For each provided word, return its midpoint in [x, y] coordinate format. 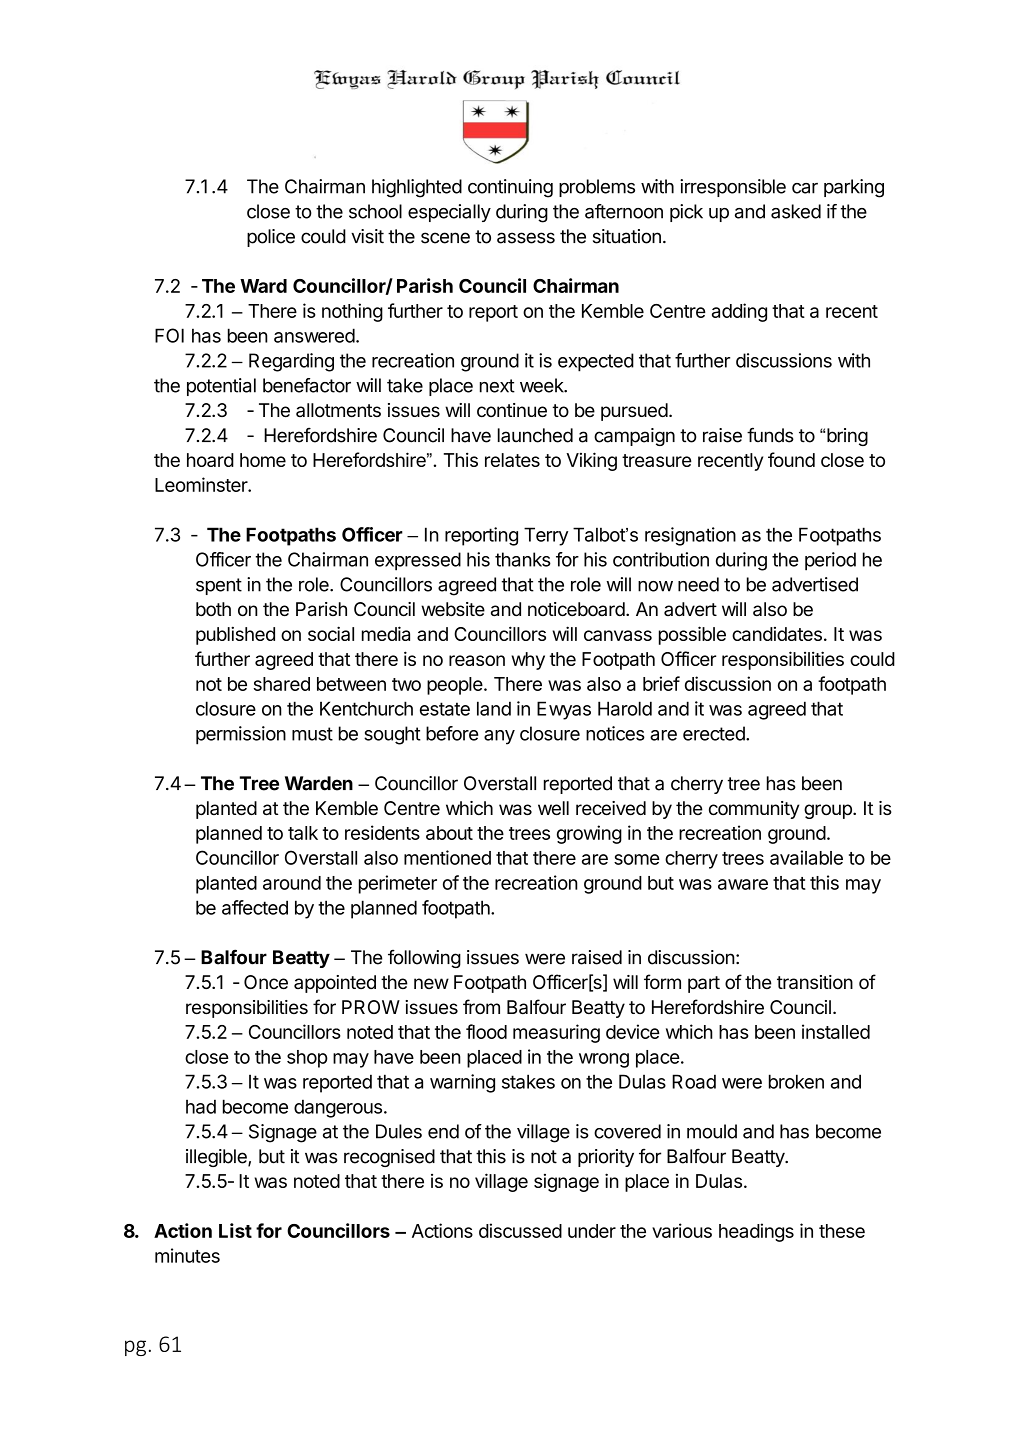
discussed [520, 1230]
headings [756, 1232]
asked [796, 211]
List [235, 1230]
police [271, 238]
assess [526, 238]
